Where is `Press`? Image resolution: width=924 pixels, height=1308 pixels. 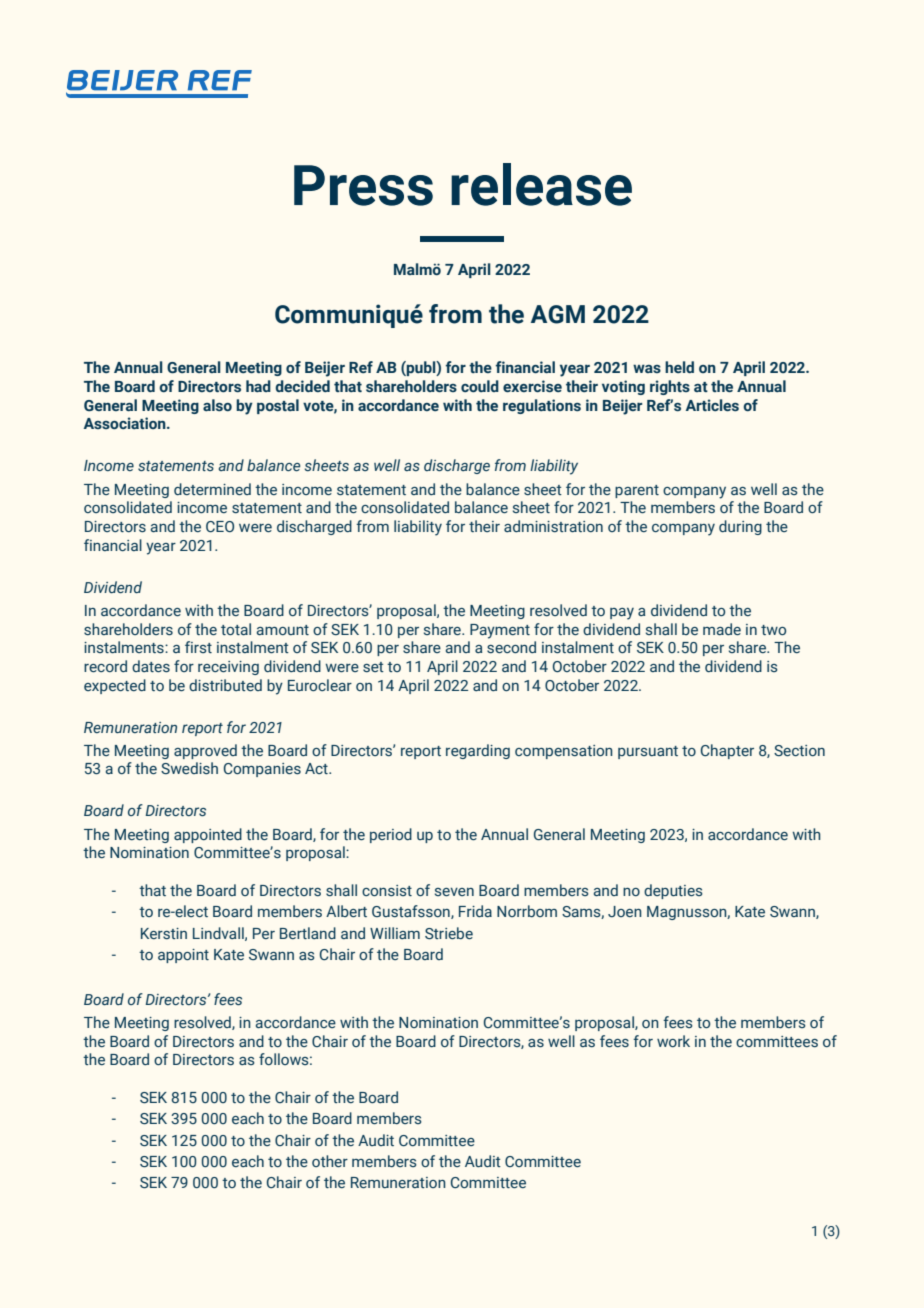 Press is located at coordinates (363, 185).
